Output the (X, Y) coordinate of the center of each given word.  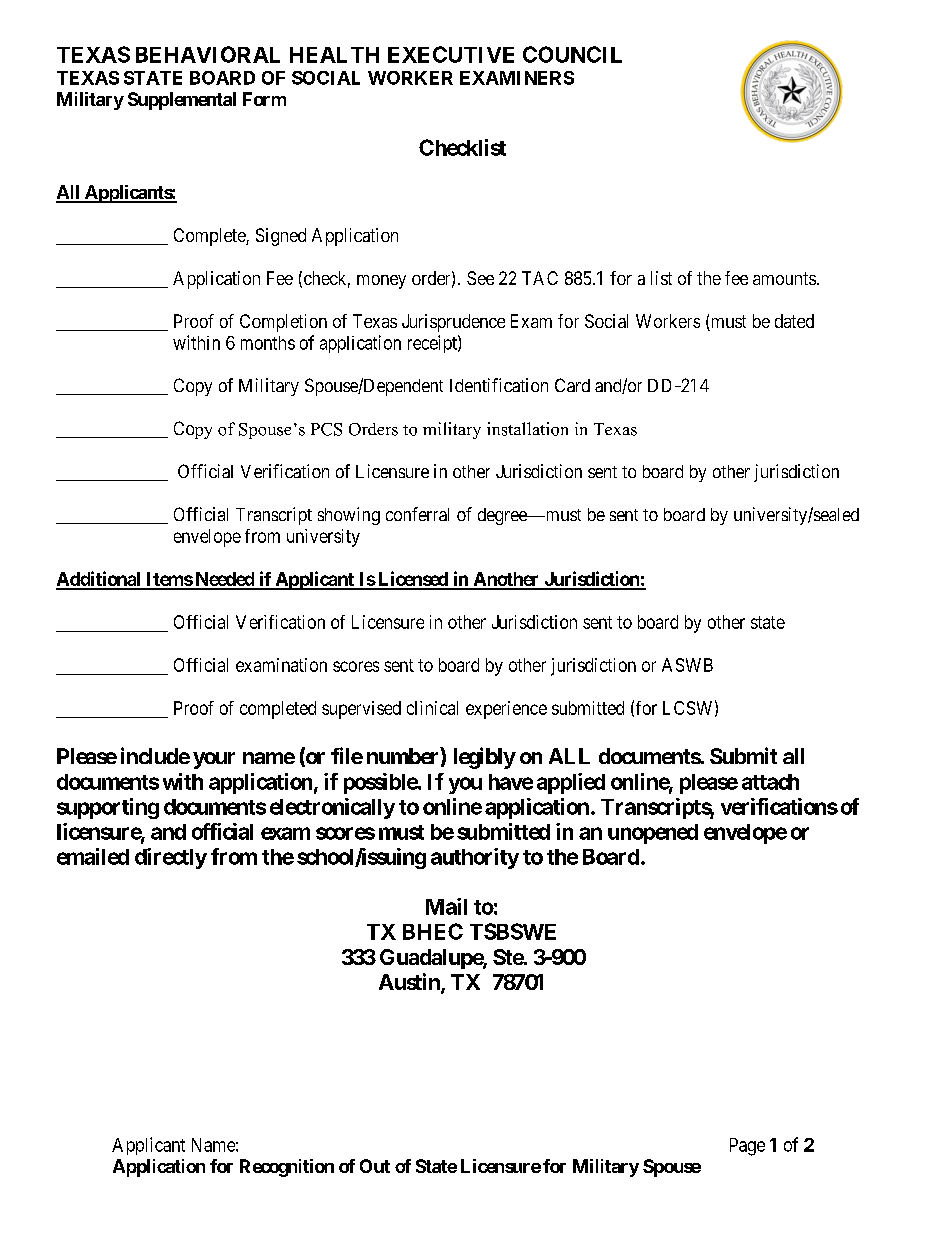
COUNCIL (572, 54)
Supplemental (182, 101)
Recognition (287, 1168)
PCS (326, 429)
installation (527, 429)
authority (475, 858)
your (214, 760)
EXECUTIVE (451, 54)
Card (572, 385)
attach (770, 782)
